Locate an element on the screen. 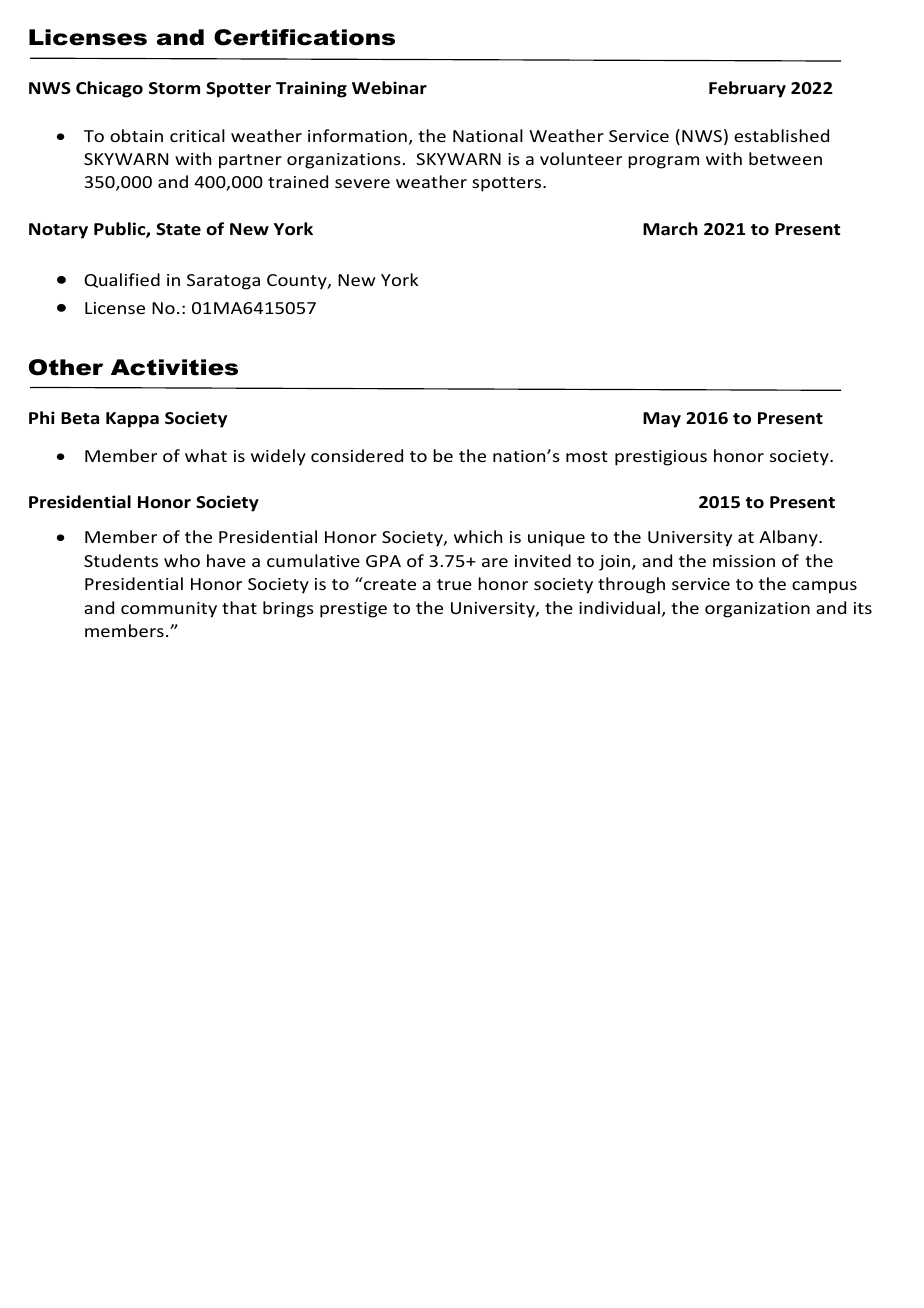 The height and width of the screenshot is (1308, 924). February is located at coordinates (747, 89).
